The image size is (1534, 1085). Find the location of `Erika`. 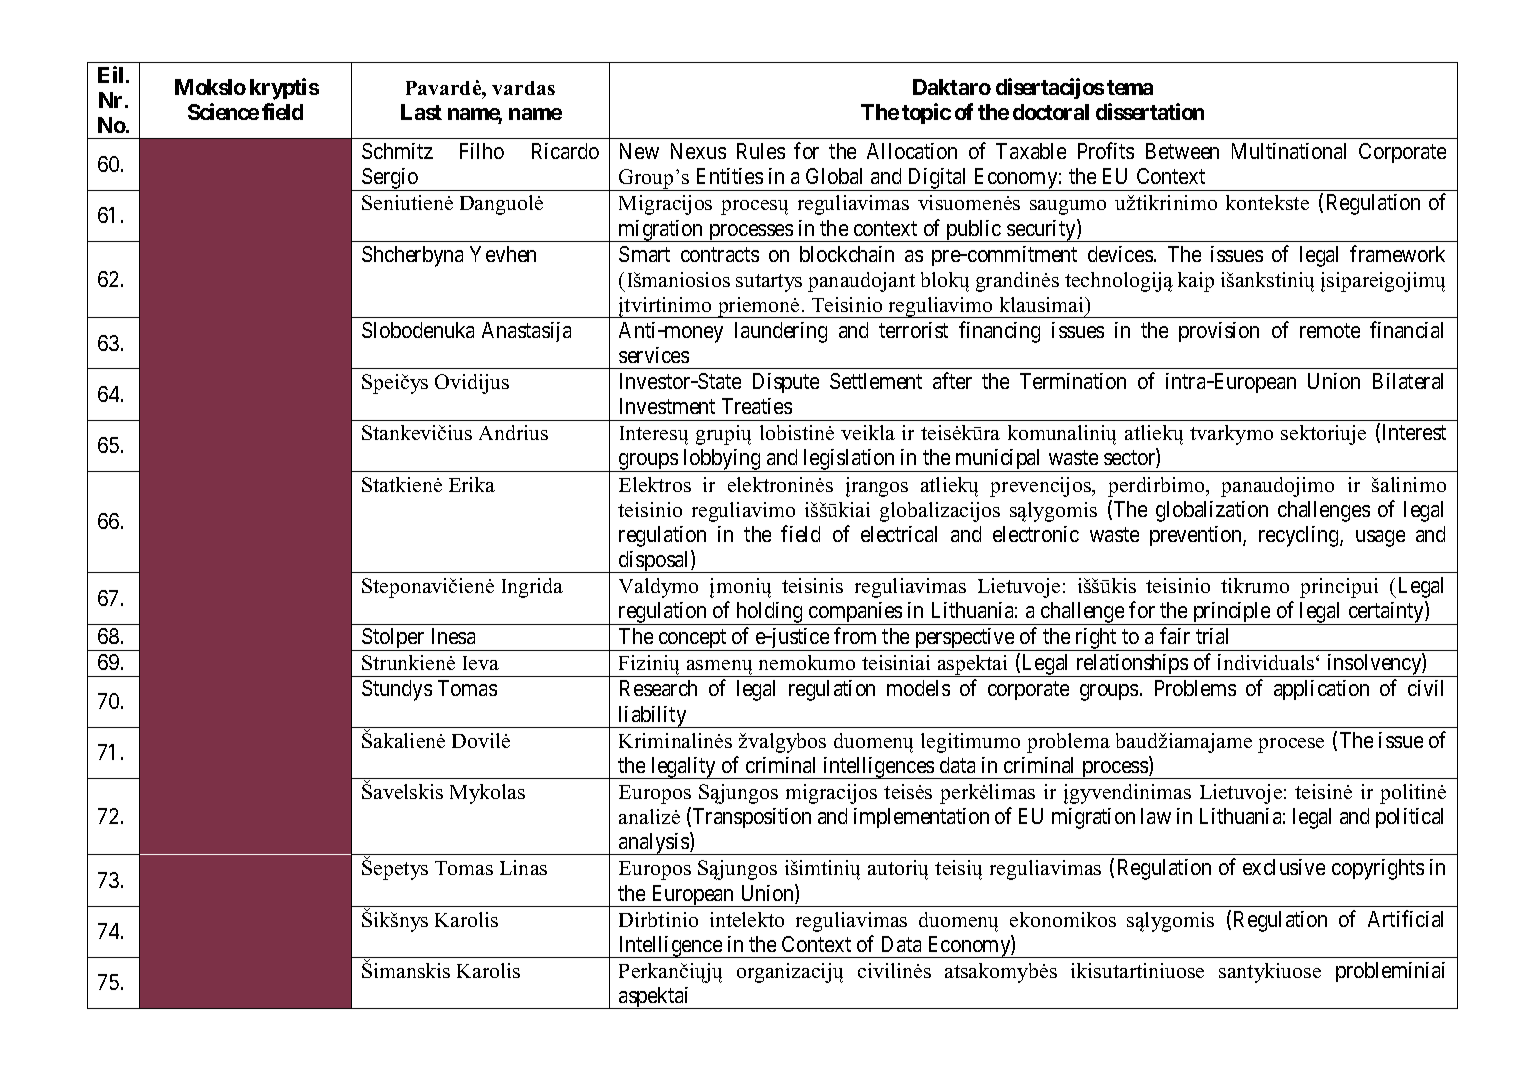

Erika is located at coordinates (472, 484).
